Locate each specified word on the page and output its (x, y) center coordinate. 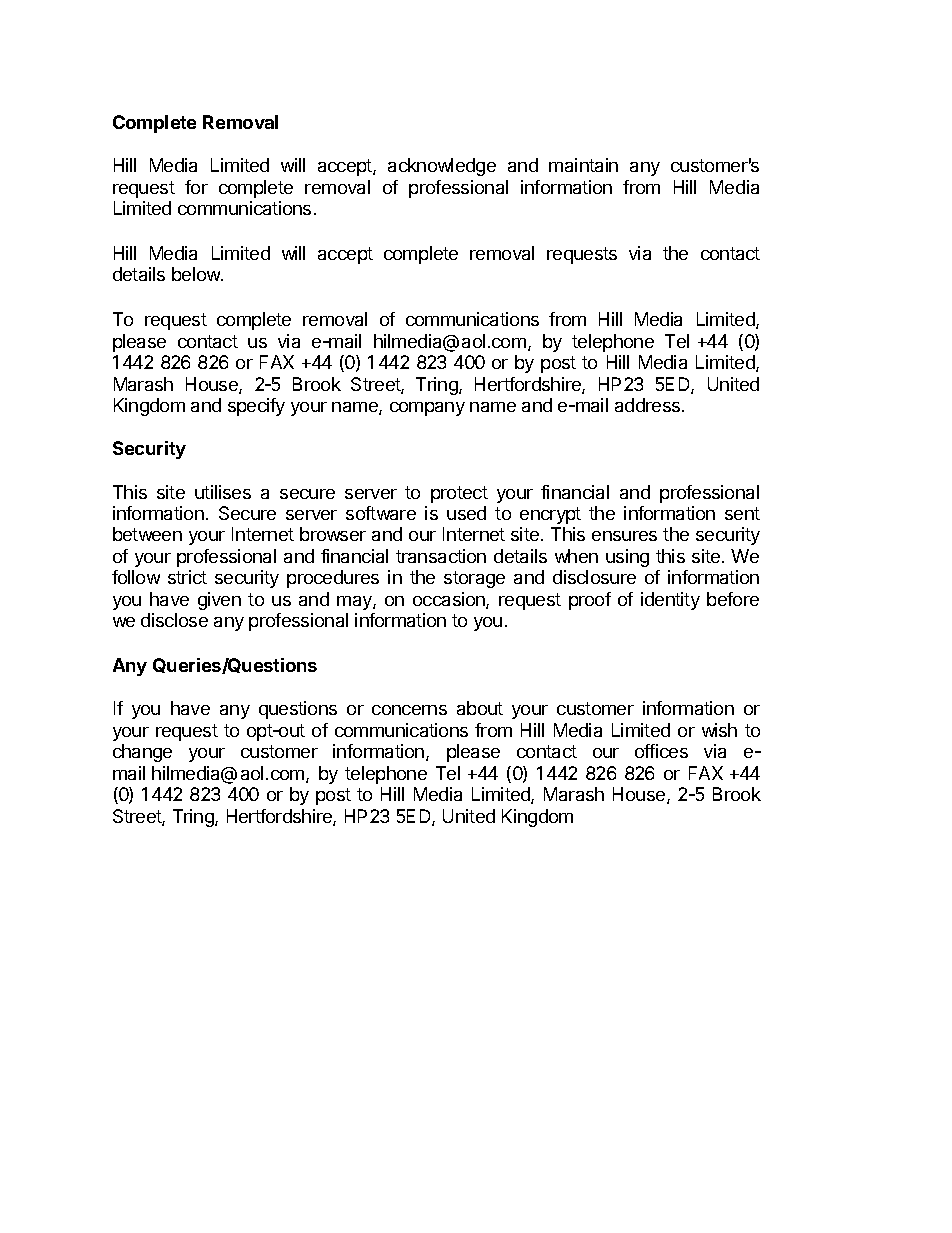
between (147, 534)
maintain (583, 165)
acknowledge (442, 167)
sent (742, 513)
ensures (624, 536)
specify (256, 407)
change (142, 753)
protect (459, 494)
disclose (174, 620)
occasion (450, 600)
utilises (223, 492)
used (466, 513)
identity (670, 601)
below (197, 274)
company (427, 409)
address (649, 405)
